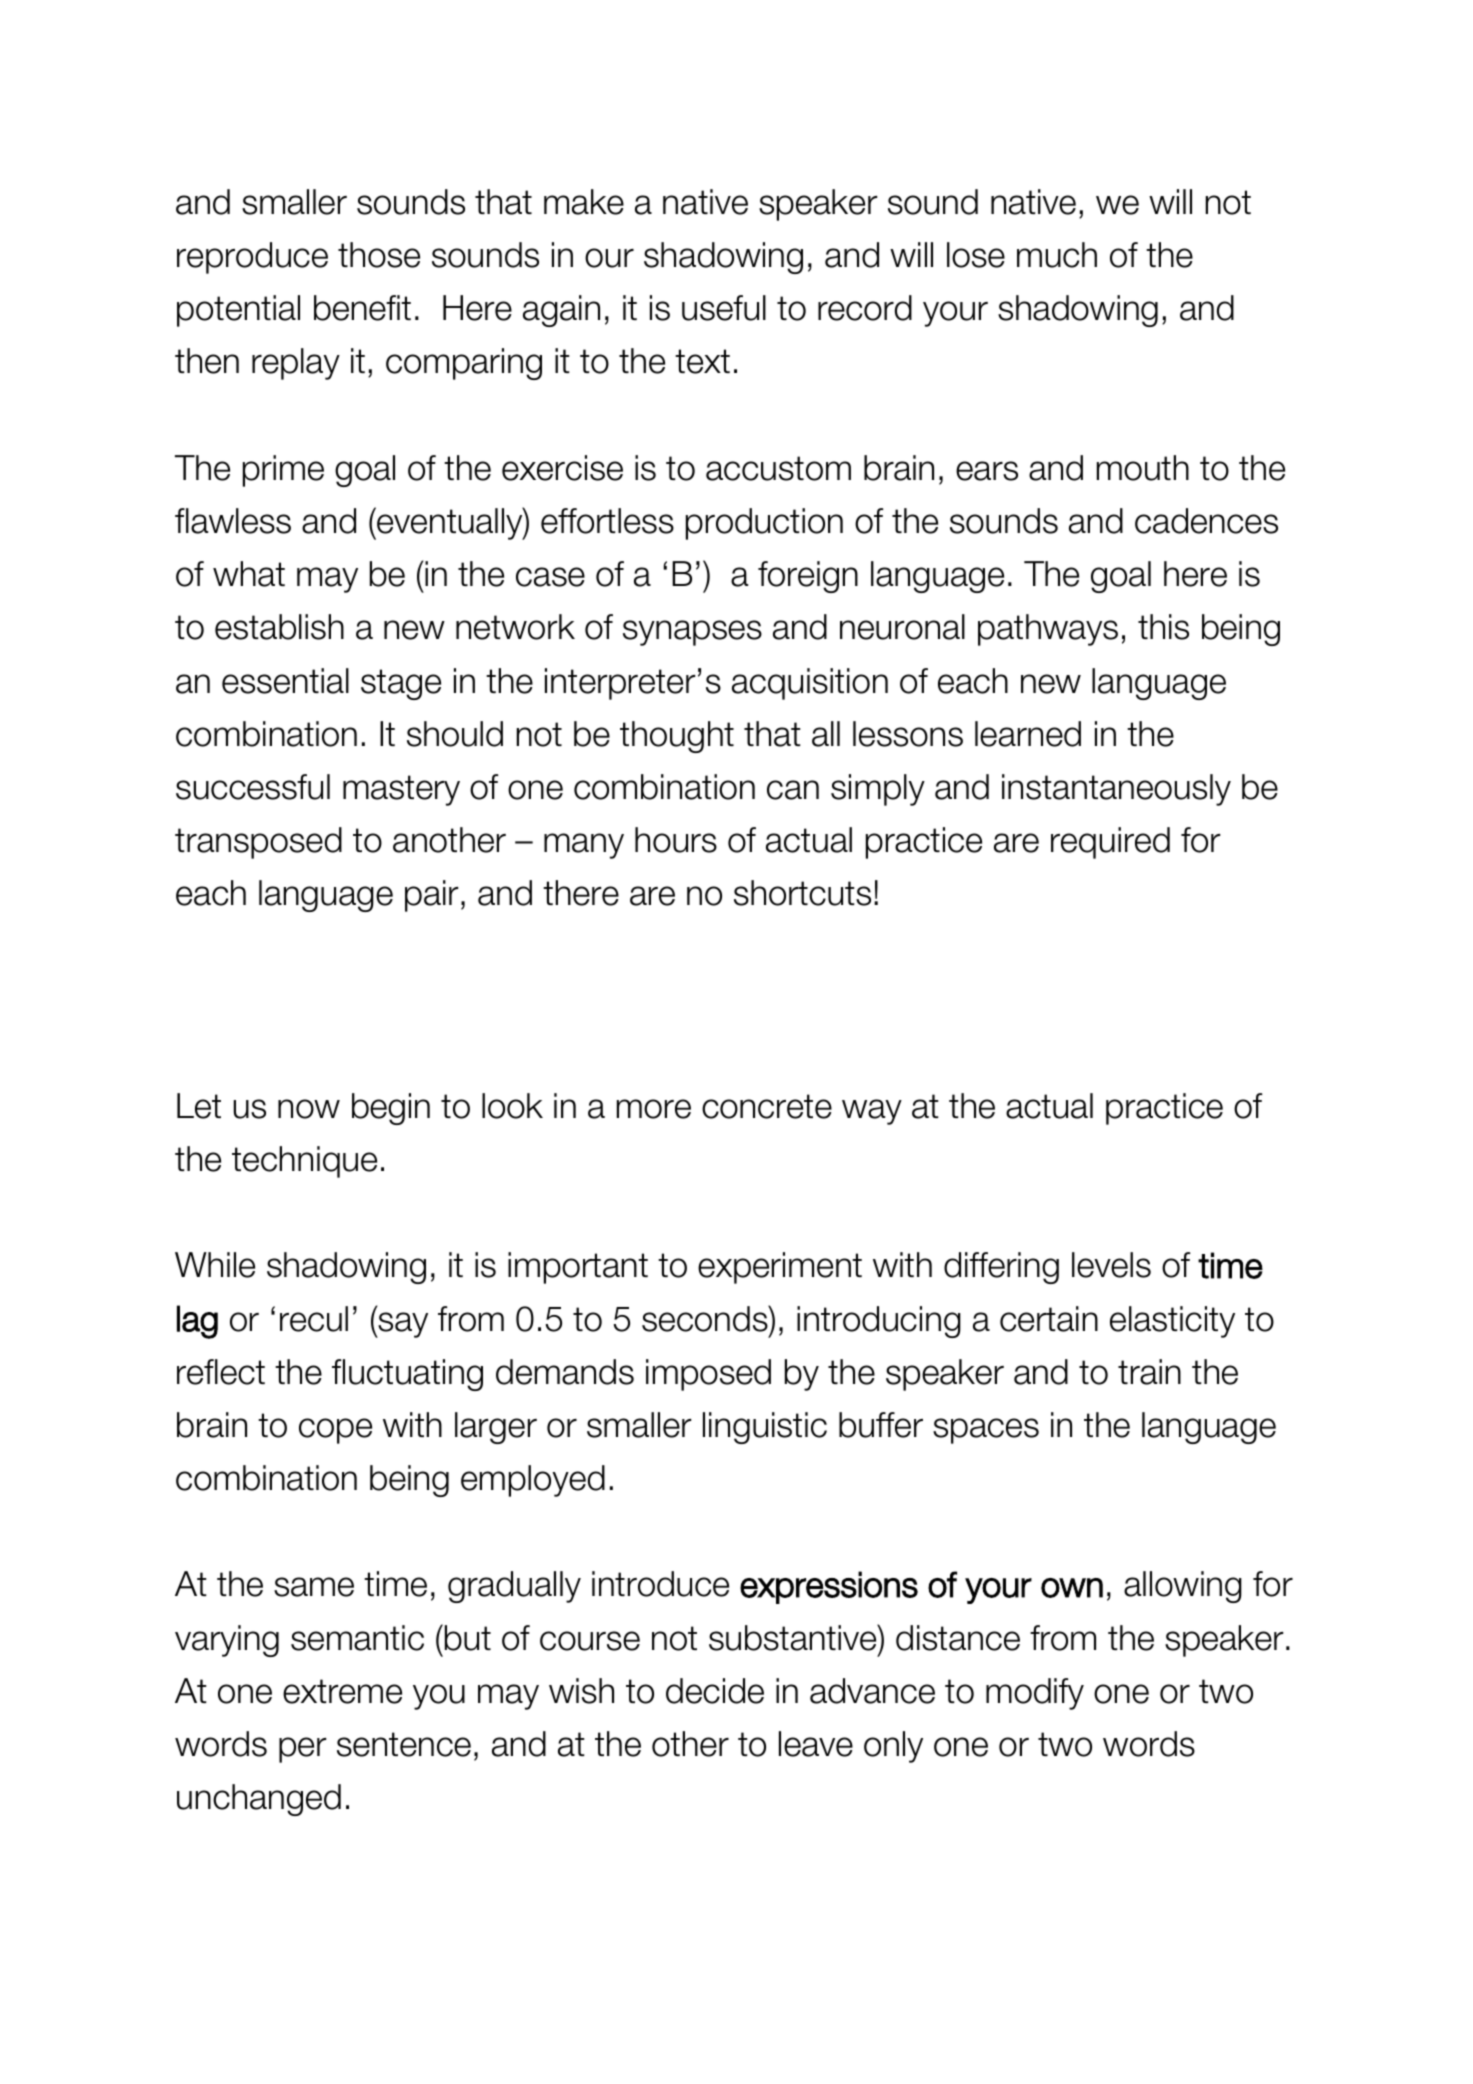  What do you see at coordinates (724, 308) in the page?
I see `useful` at bounding box center [724, 308].
